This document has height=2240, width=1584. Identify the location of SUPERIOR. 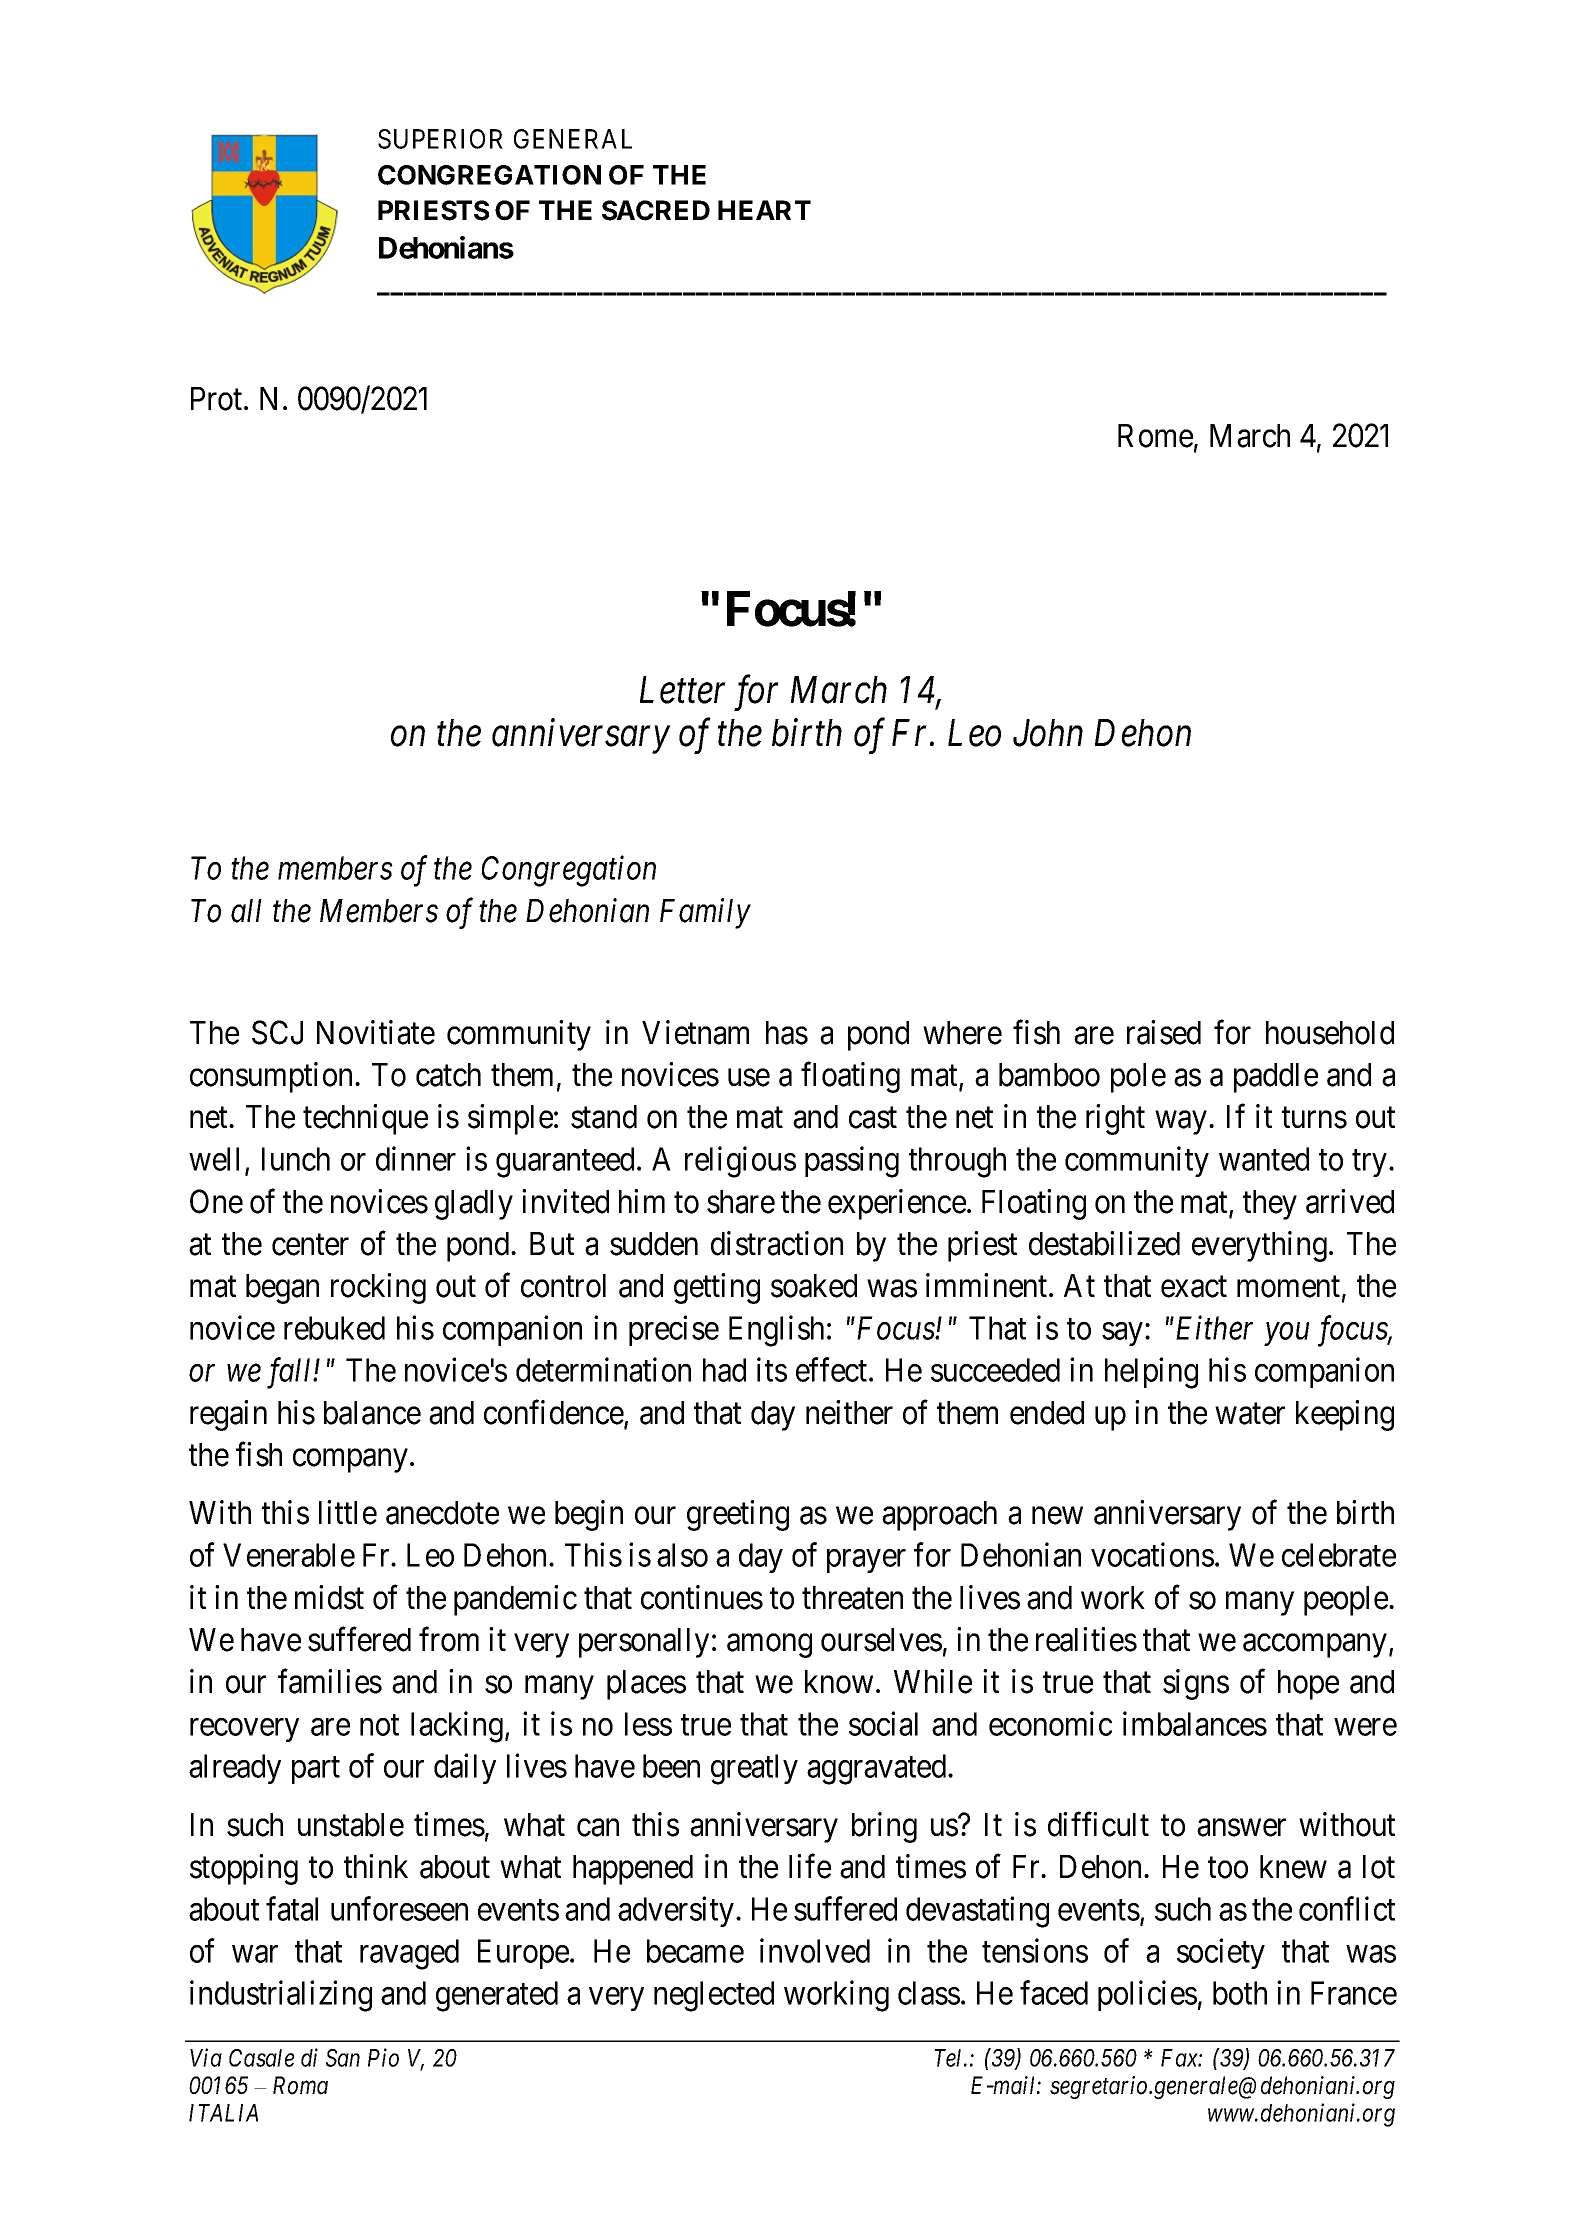
(440, 139).
